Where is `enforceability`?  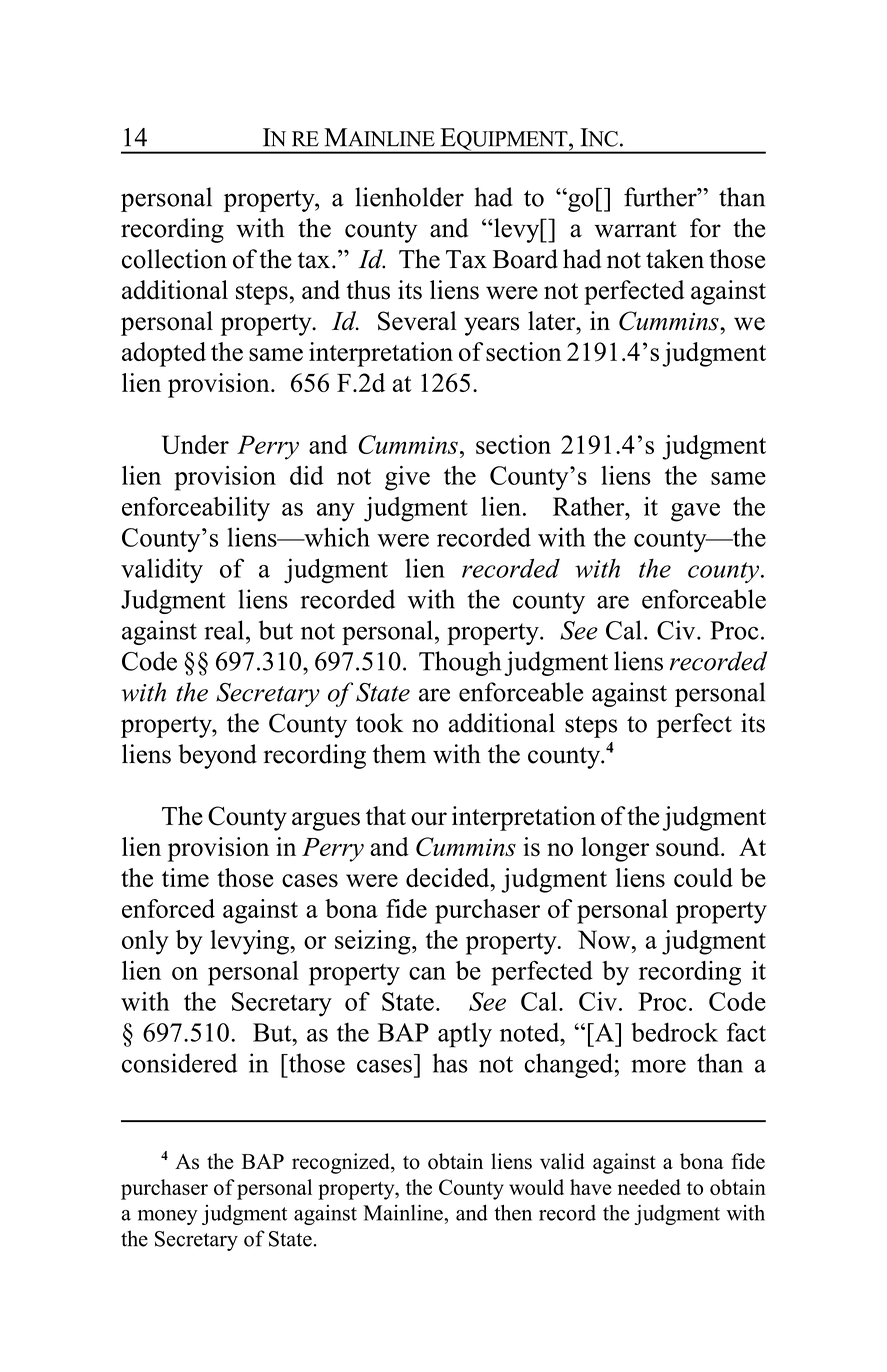
enforceability is located at coordinates (196, 509).
